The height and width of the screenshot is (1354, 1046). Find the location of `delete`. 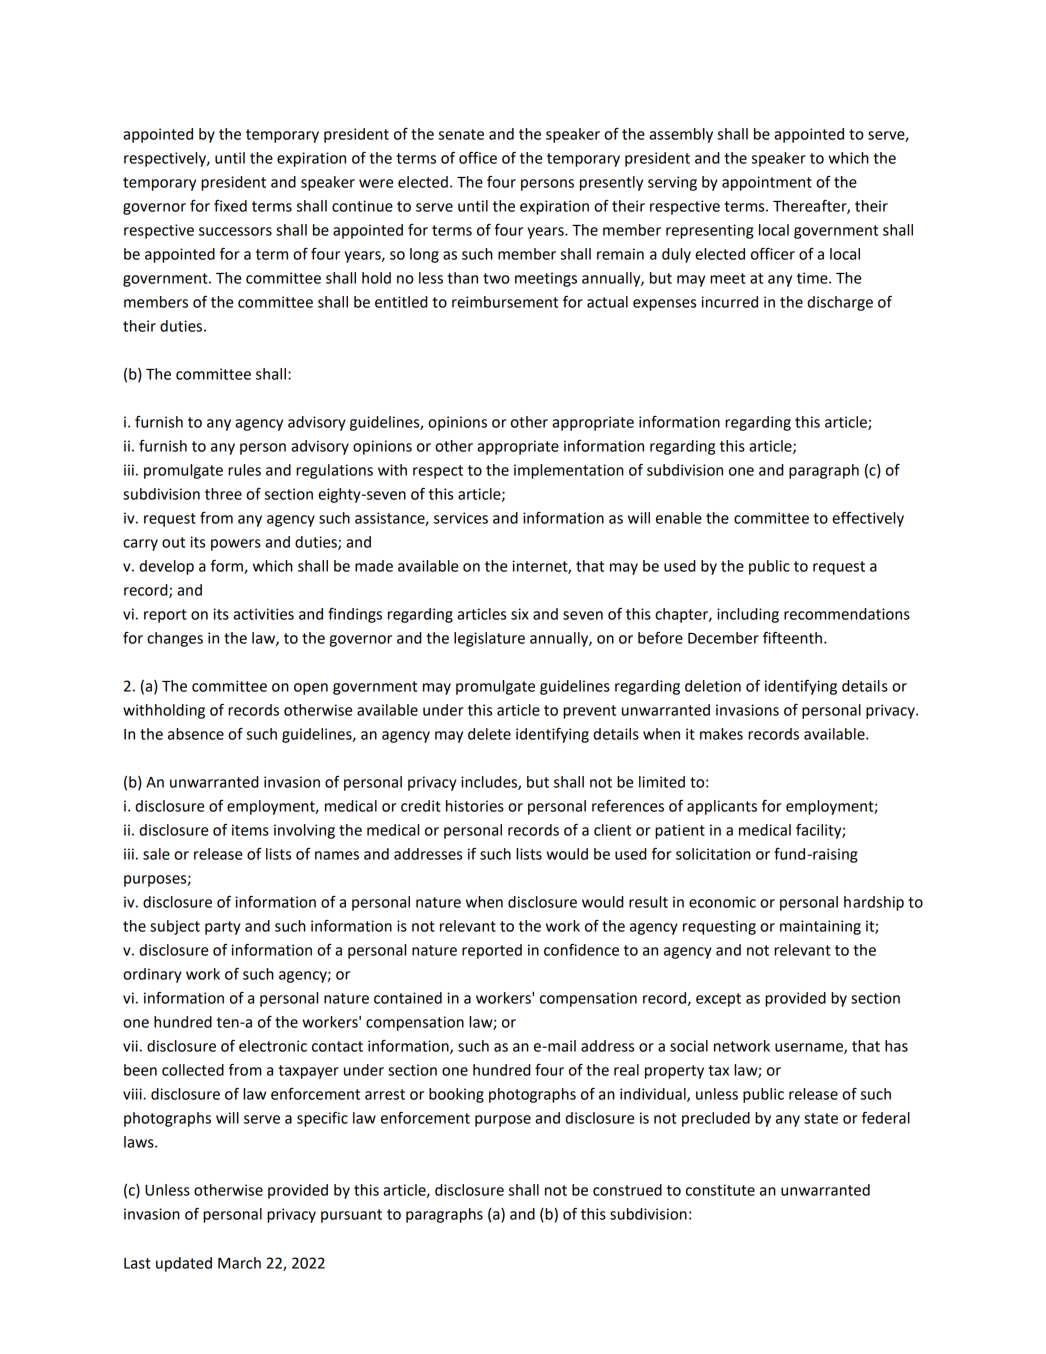

delete is located at coordinates (489, 734).
